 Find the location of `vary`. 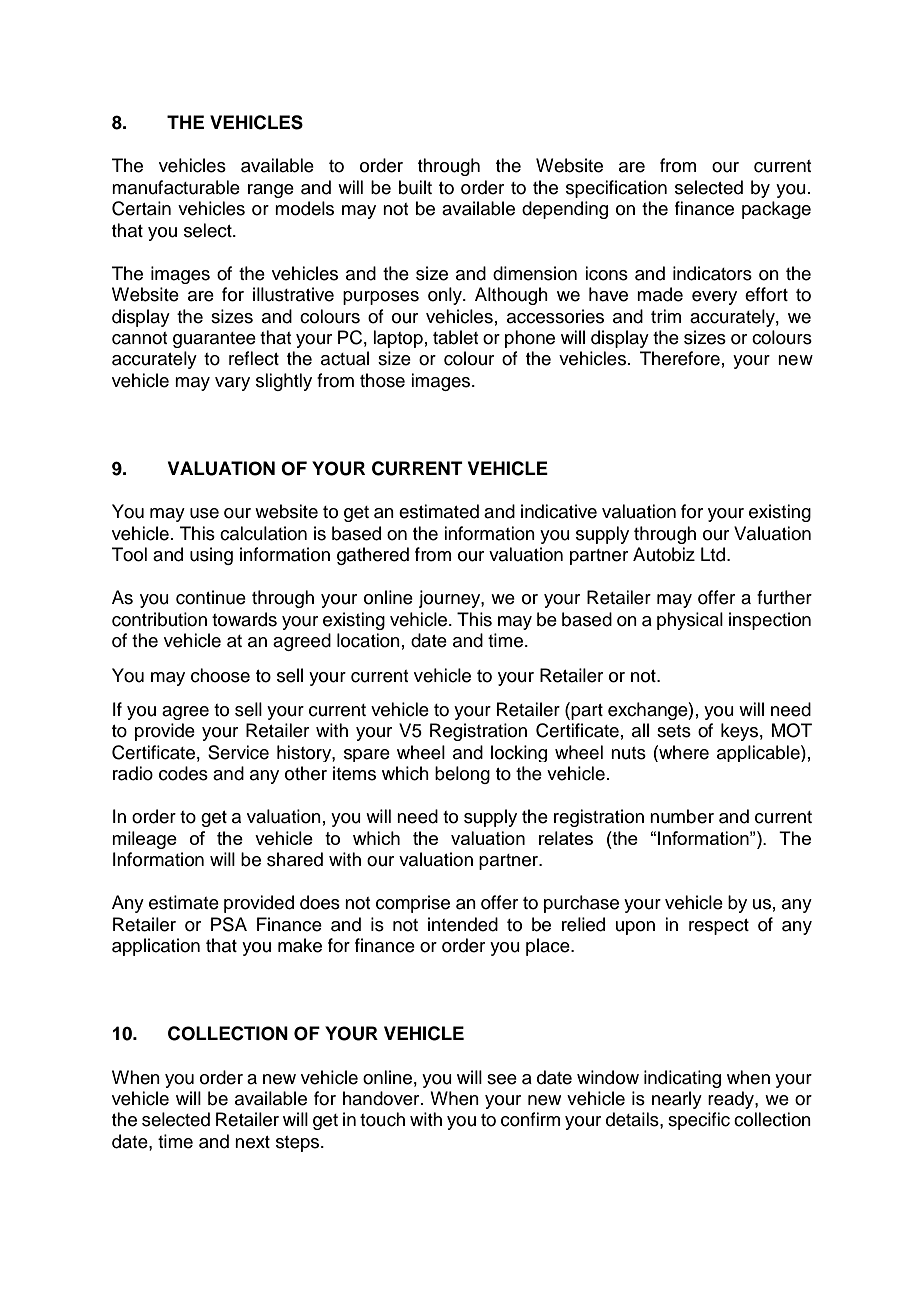

vary is located at coordinates (232, 384).
